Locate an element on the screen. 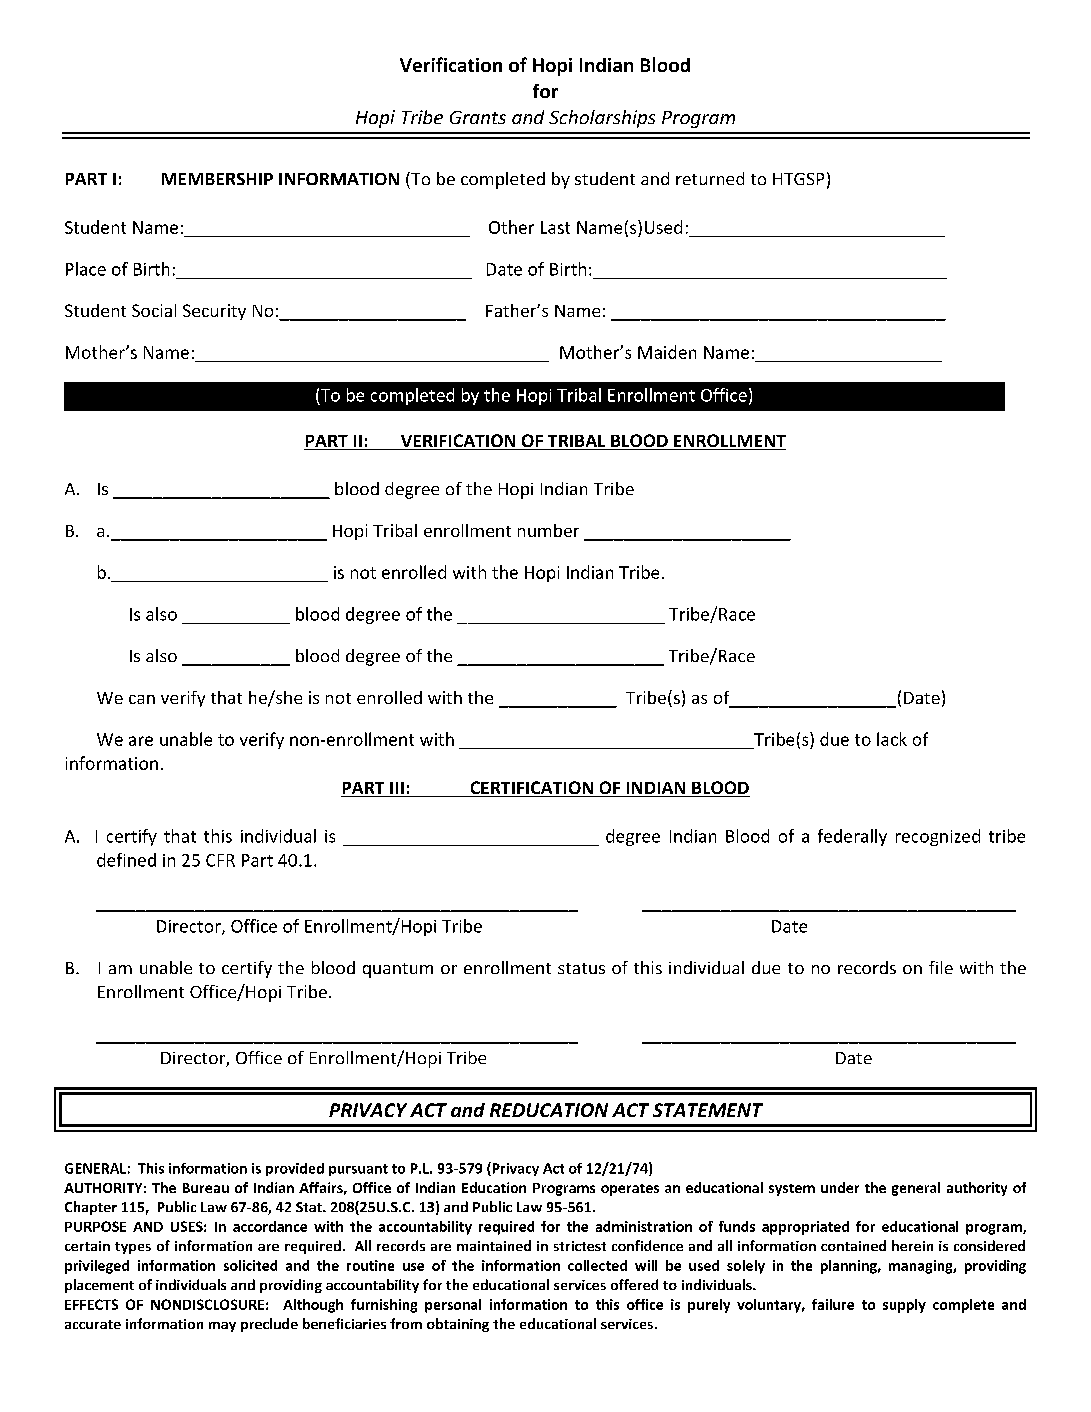 The height and width of the screenshot is (1412, 1091). CERTIFICATION is located at coordinates (531, 789).
